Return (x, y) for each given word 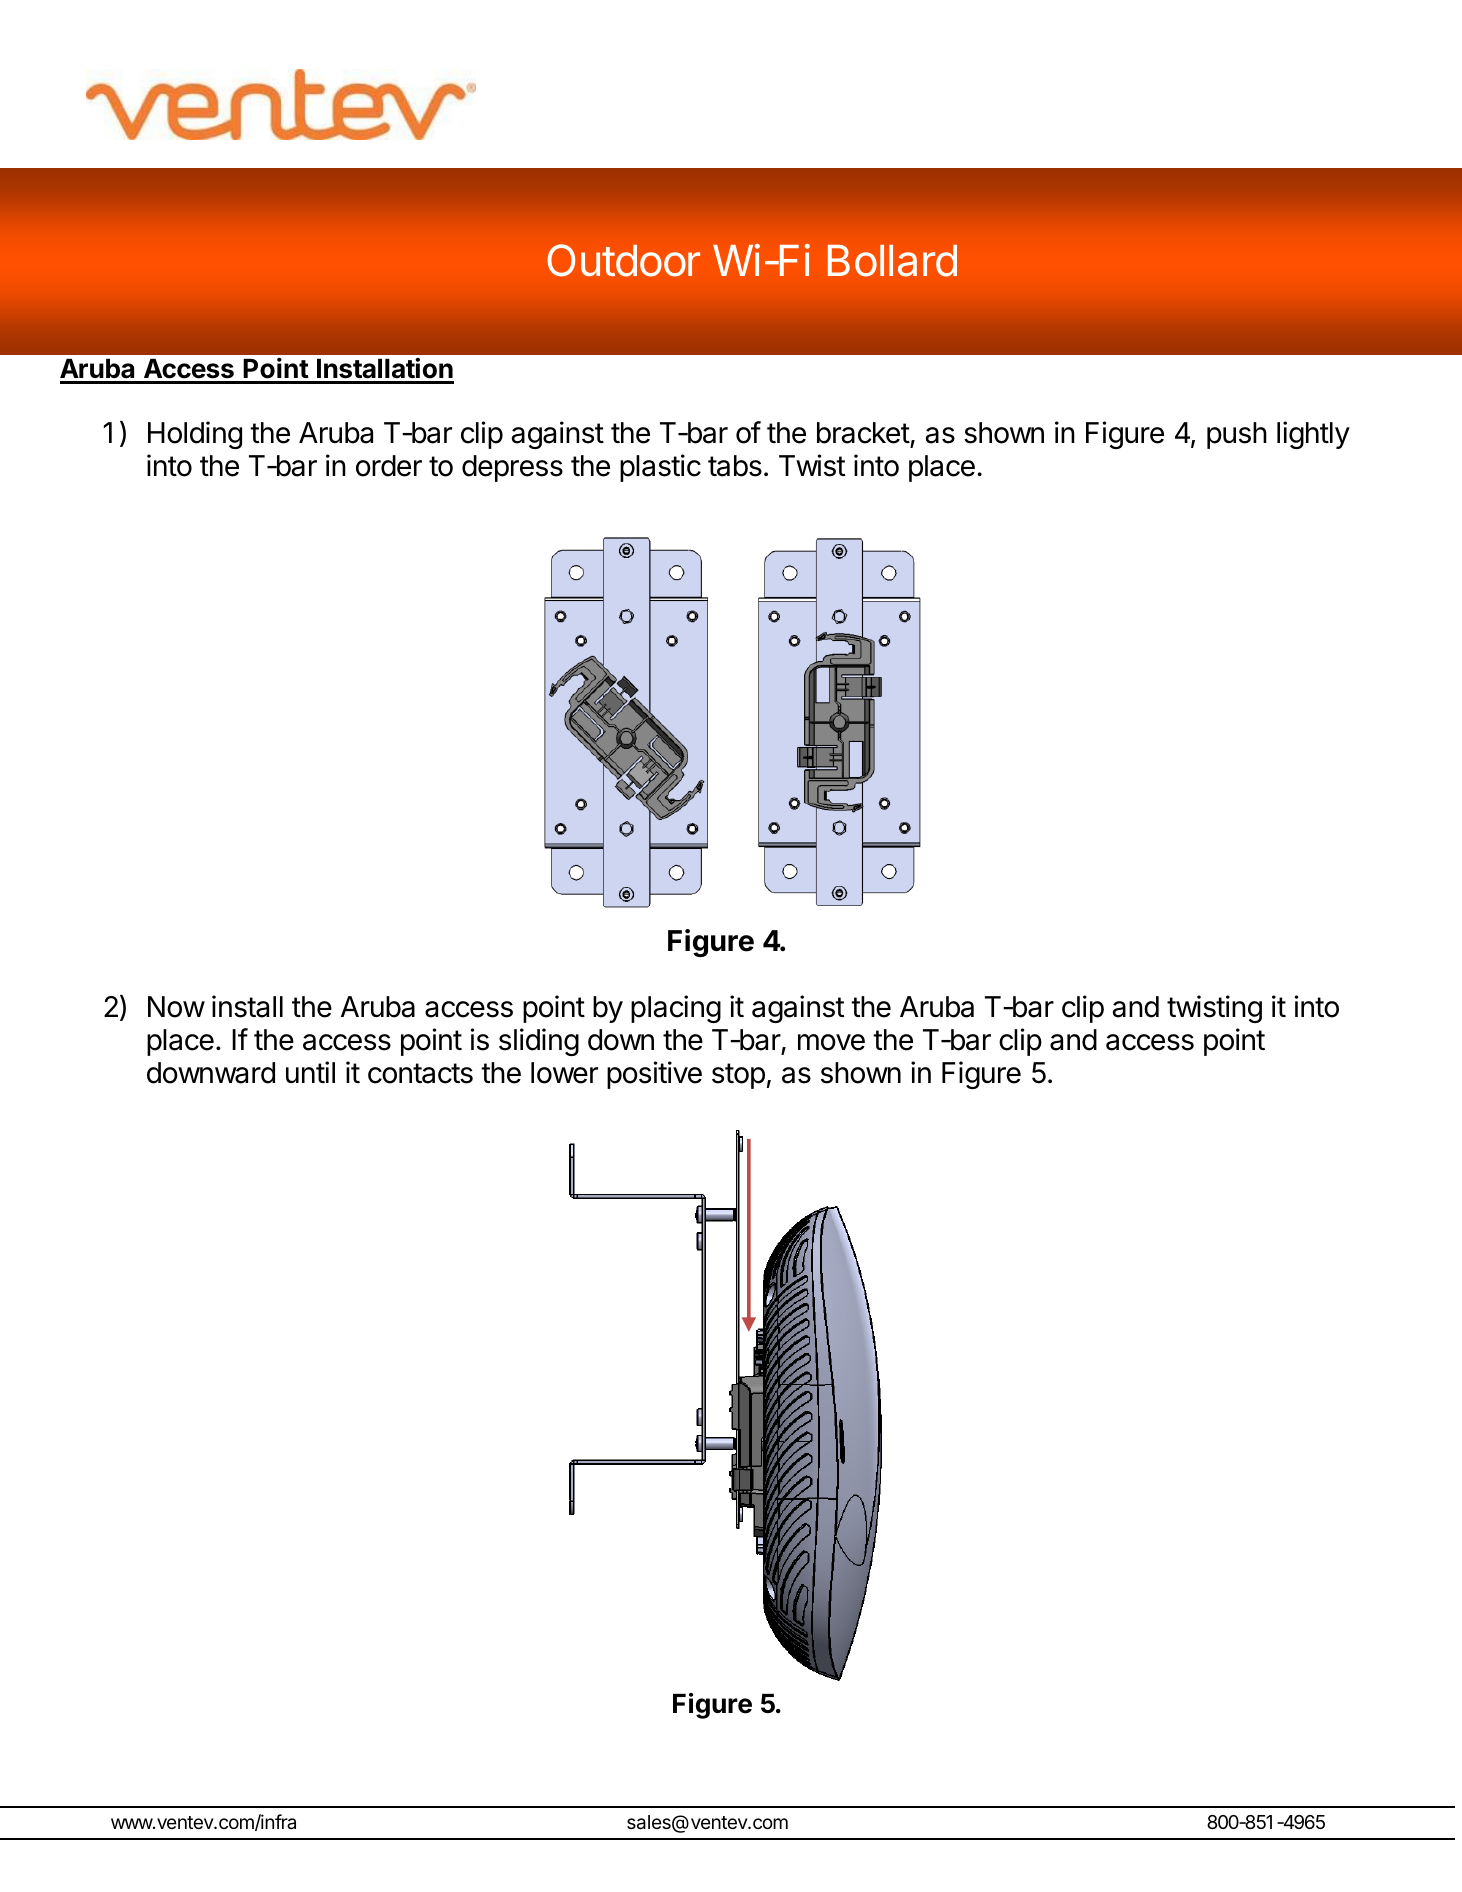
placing (676, 1009)
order (389, 466)
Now (176, 1007)
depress (512, 468)
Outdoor (623, 260)
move (831, 1042)
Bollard (892, 261)
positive (654, 1075)
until (310, 1072)
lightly (1313, 435)
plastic (660, 468)
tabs (735, 466)
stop (738, 1076)
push (1237, 435)
